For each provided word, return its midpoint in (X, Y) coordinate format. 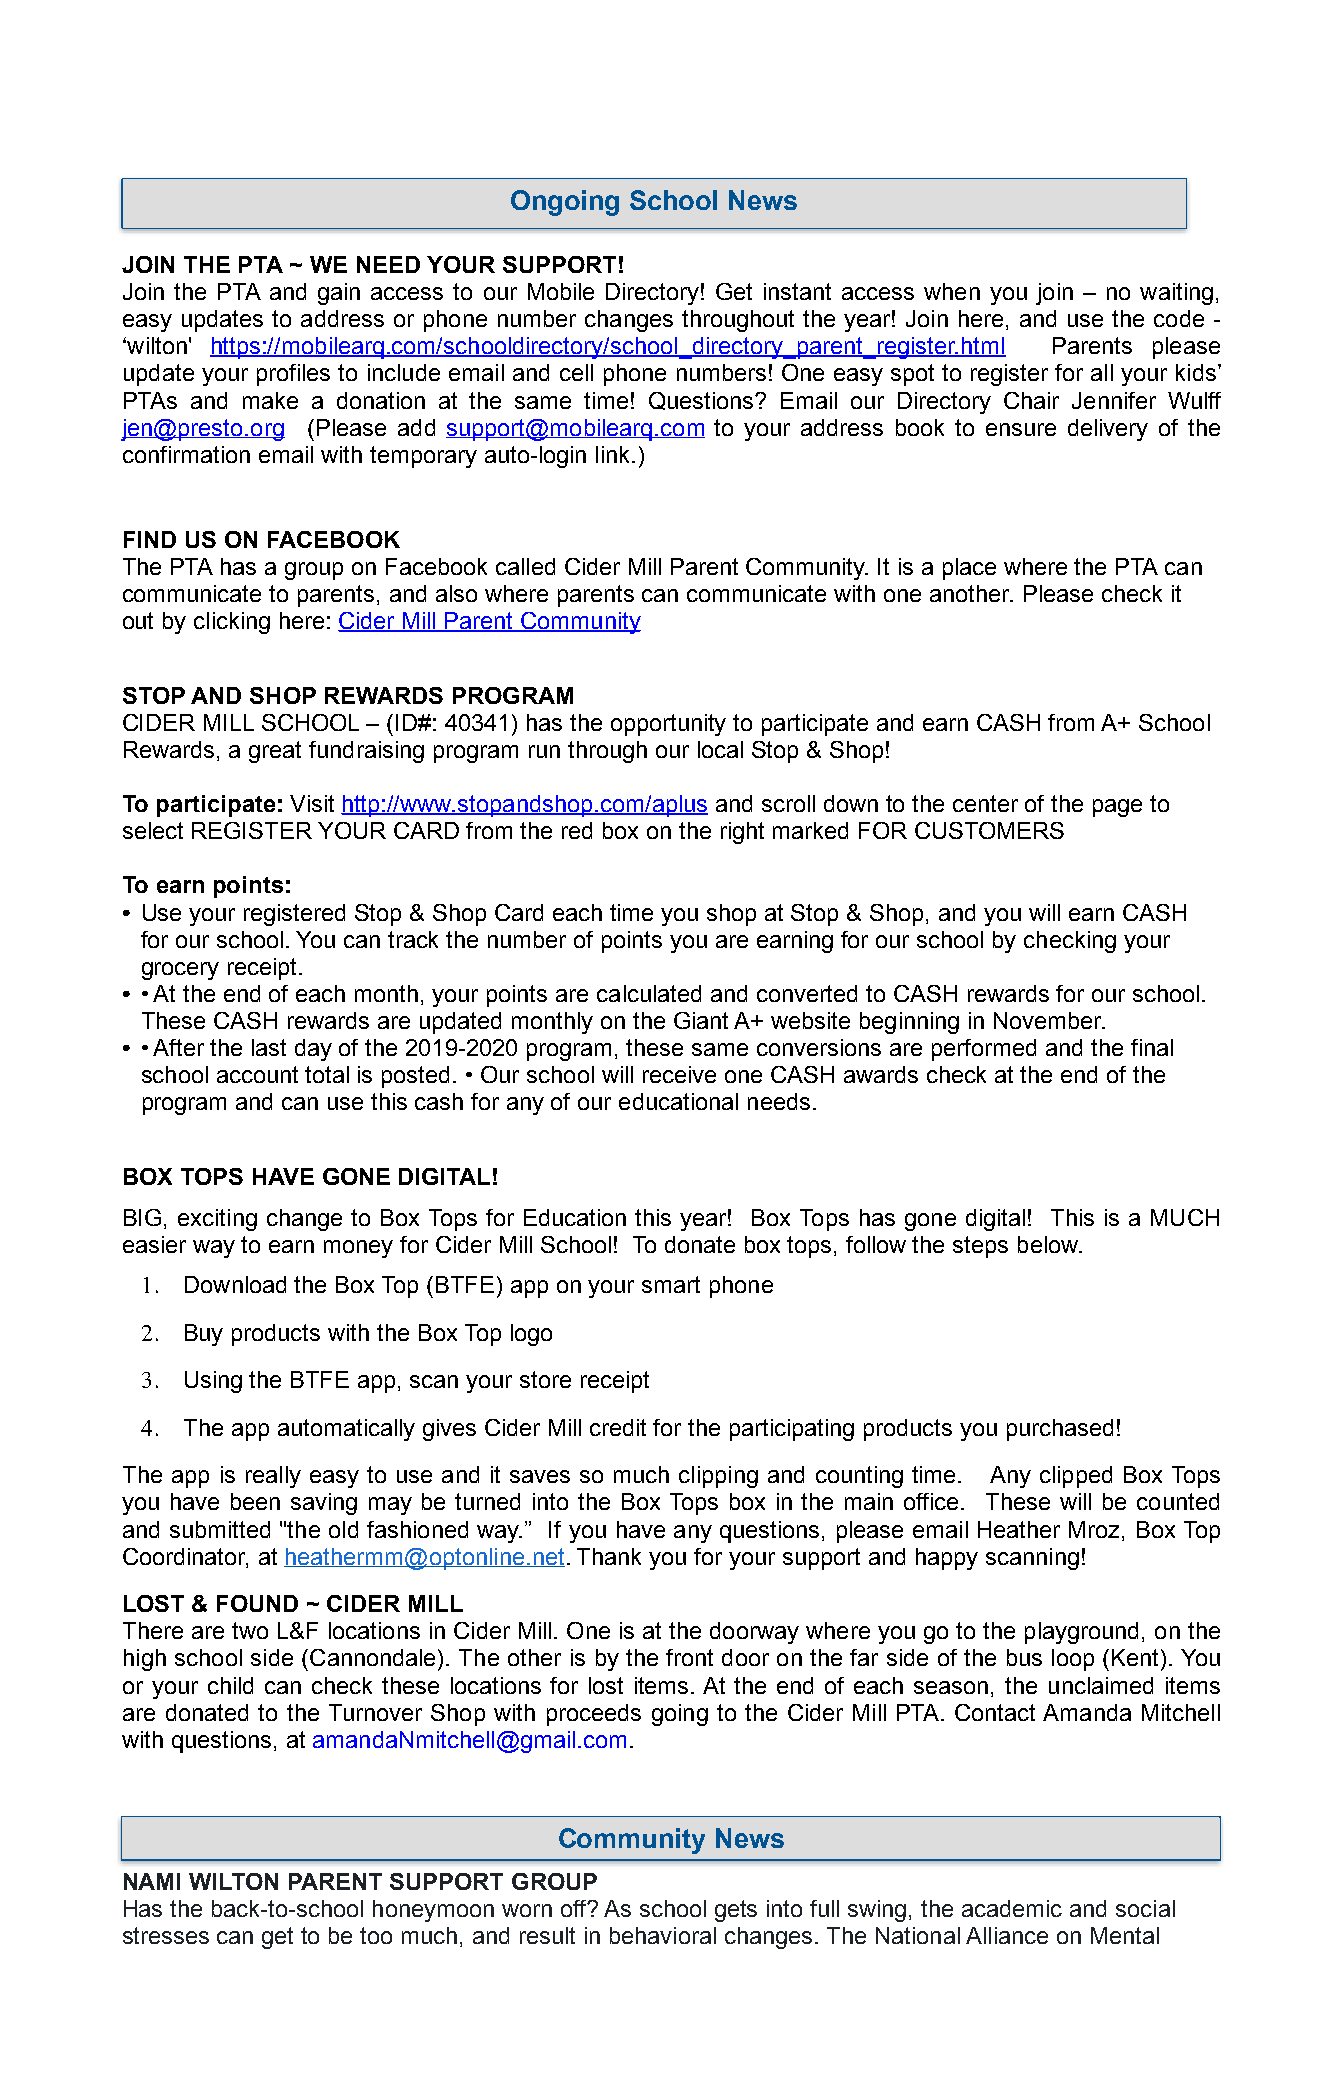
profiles (293, 375)
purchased (1060, 1430)
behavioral (663, 1935)
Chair (1031, 400)
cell (576, 372)
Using (213, 1382)
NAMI (152, 1881)
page (1117, 808)
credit (618, 1427)
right (742, 833)
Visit (312, 803)
